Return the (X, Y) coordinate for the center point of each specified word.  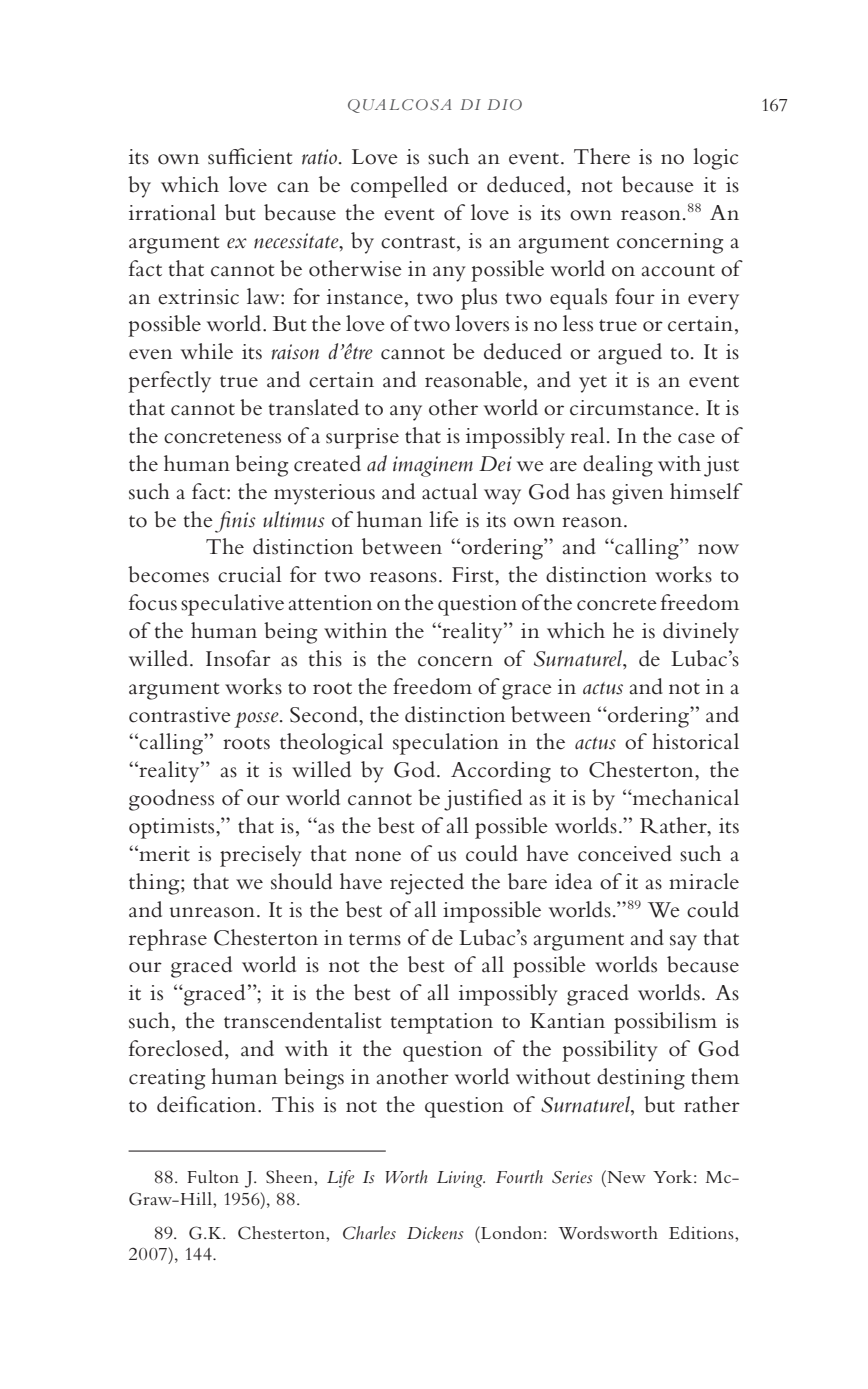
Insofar (238, 658)
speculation (446, 744)
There (602, 156)
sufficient (250, 156)
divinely (701, 633)
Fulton (213, 1176)
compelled (399, 187)
